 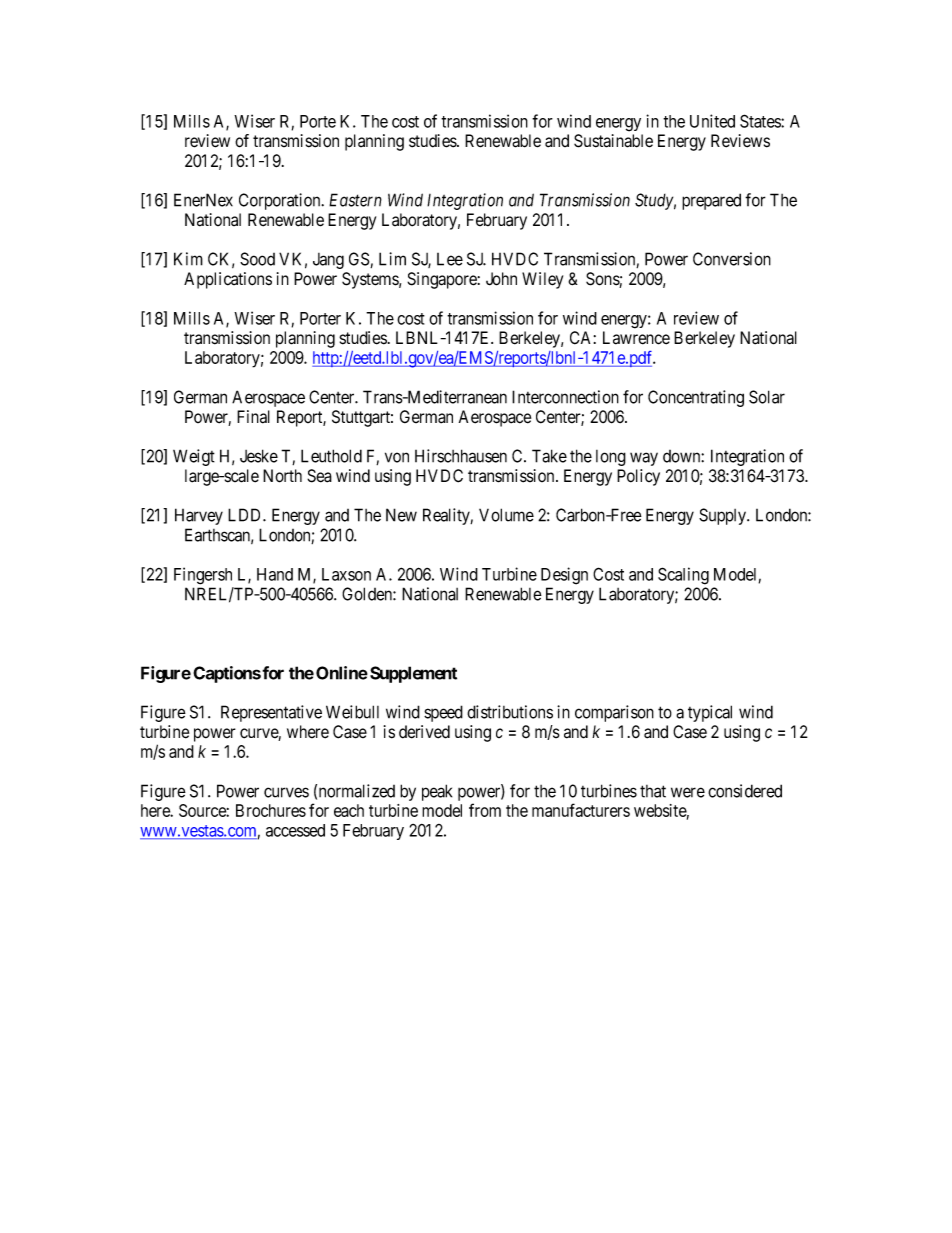 What do you see at coordinates (282, 476) in the image?
I see `North` at bounding box center [282, 476].
